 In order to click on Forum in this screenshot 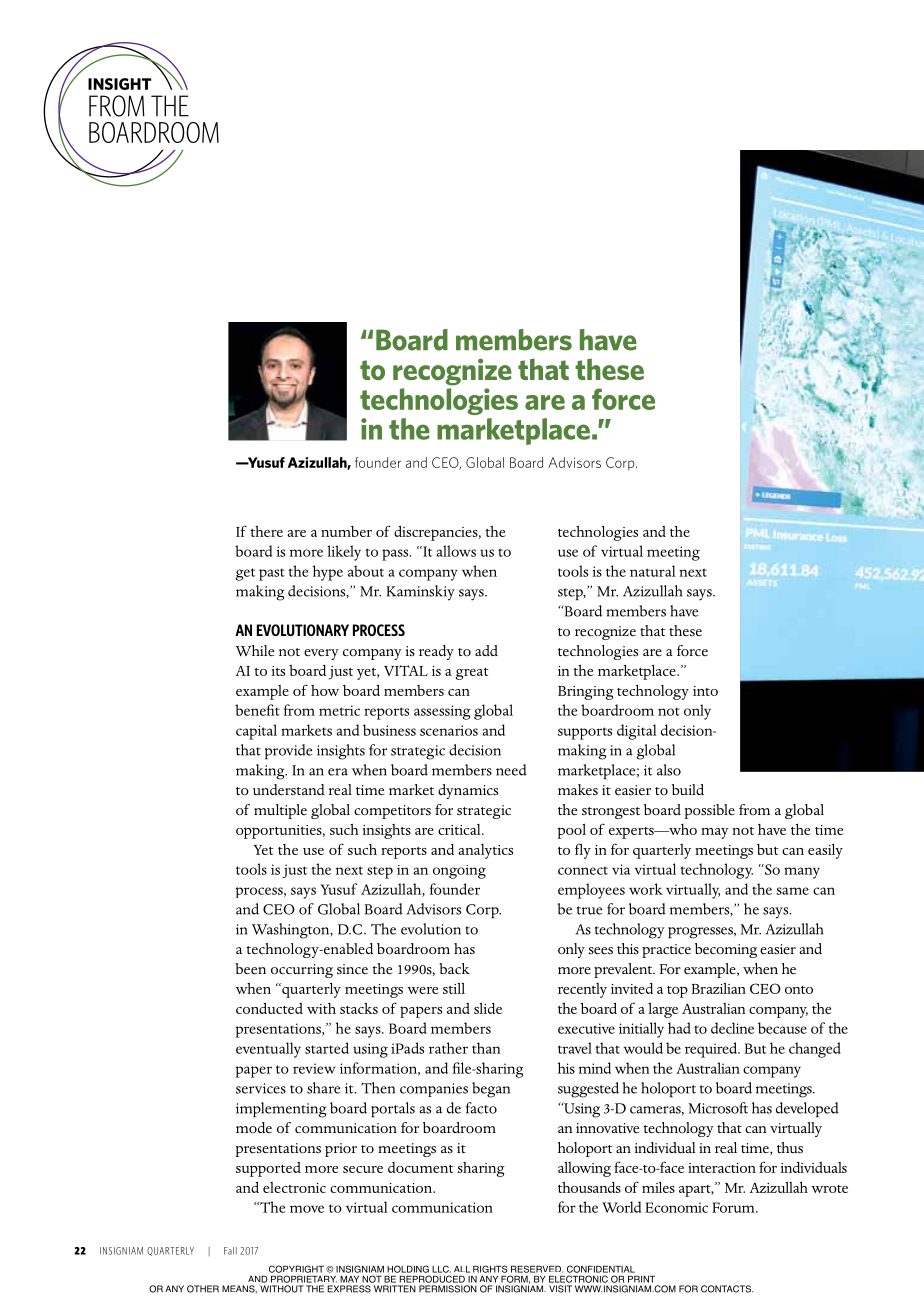, I will do `click(734, 1207)`.
